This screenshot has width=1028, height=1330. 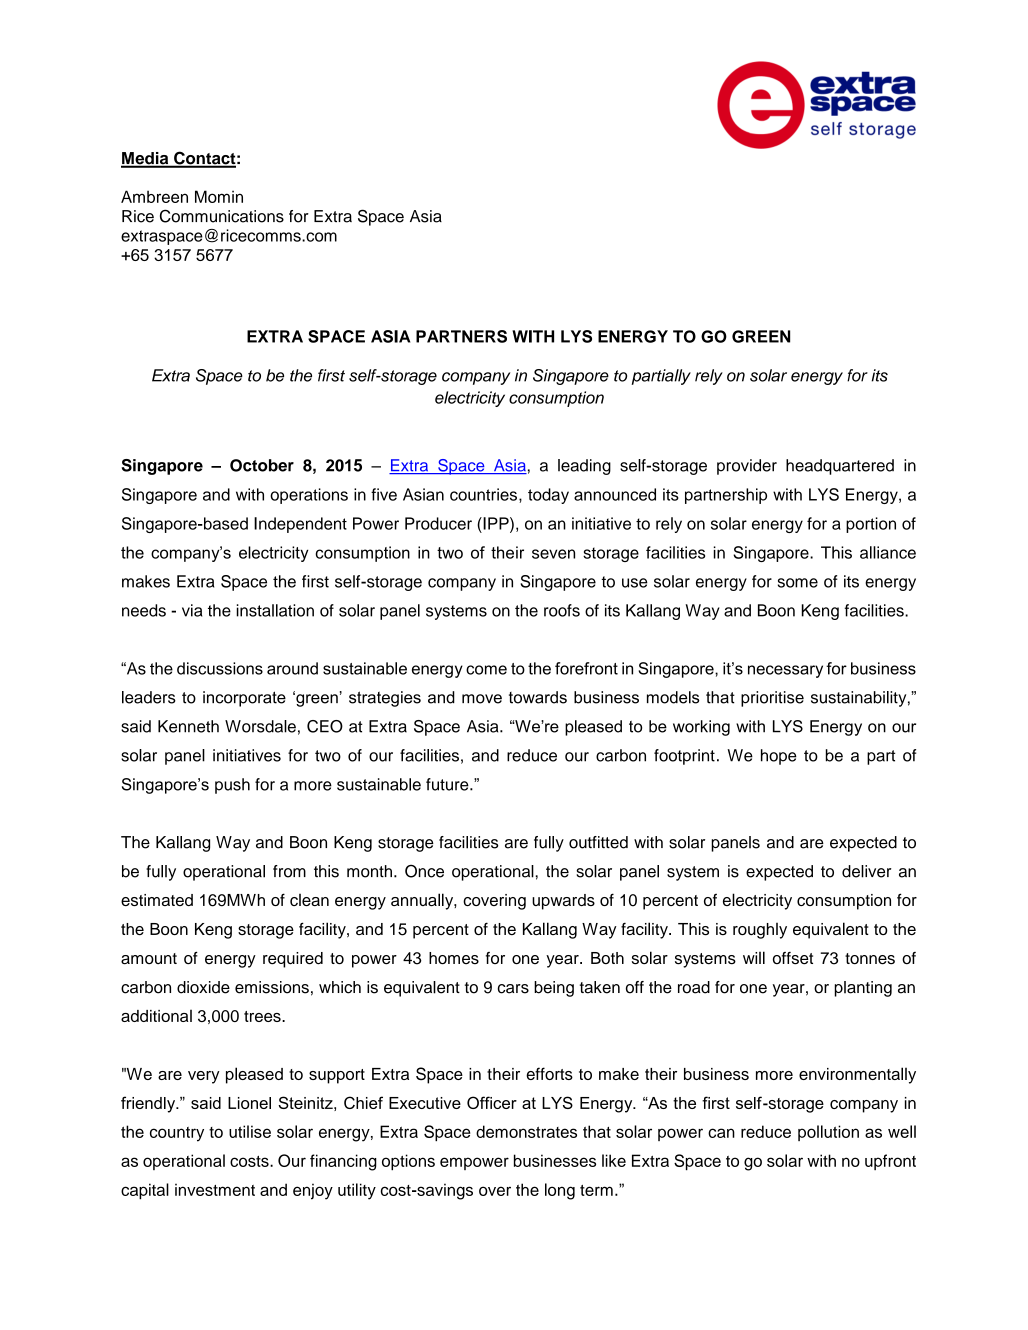 What do you see at coordinates (146, 159) in the screenshot?
I see `Media` at bounding box center [146, 159].
